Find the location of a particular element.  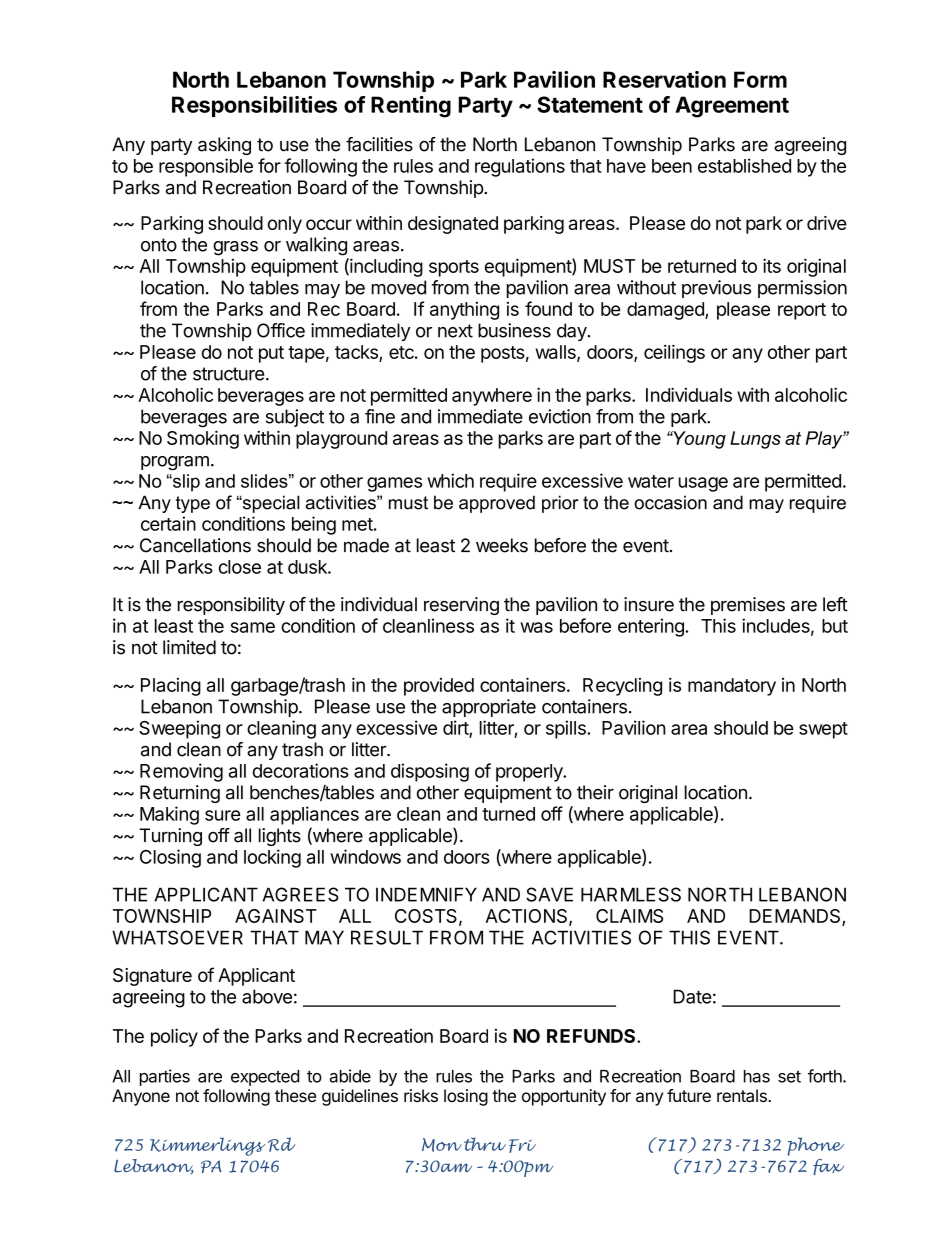

has is located at coordinates (757, 1076).
